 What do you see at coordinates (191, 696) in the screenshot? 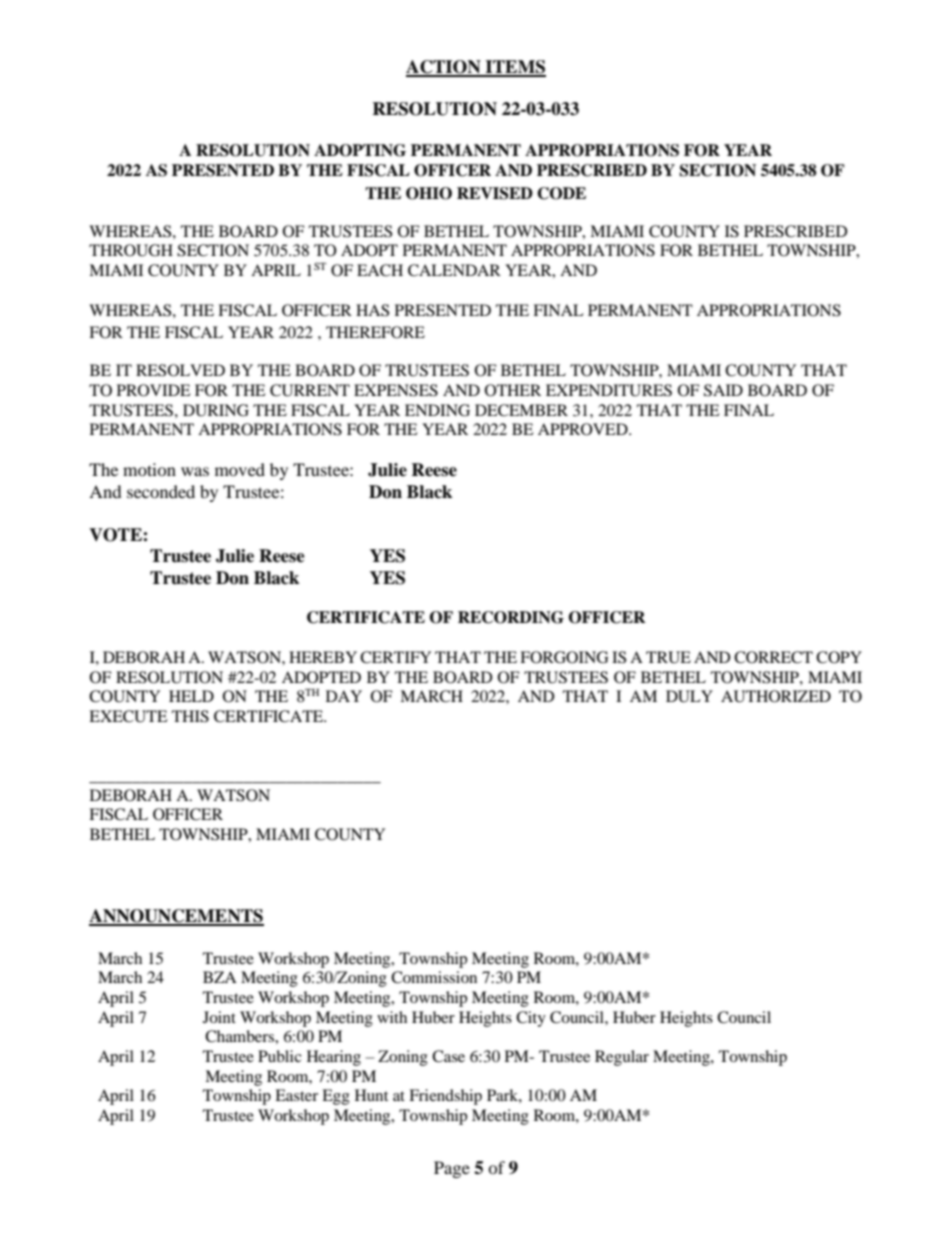
I see `HELD` at bounding box center [191, 696].
